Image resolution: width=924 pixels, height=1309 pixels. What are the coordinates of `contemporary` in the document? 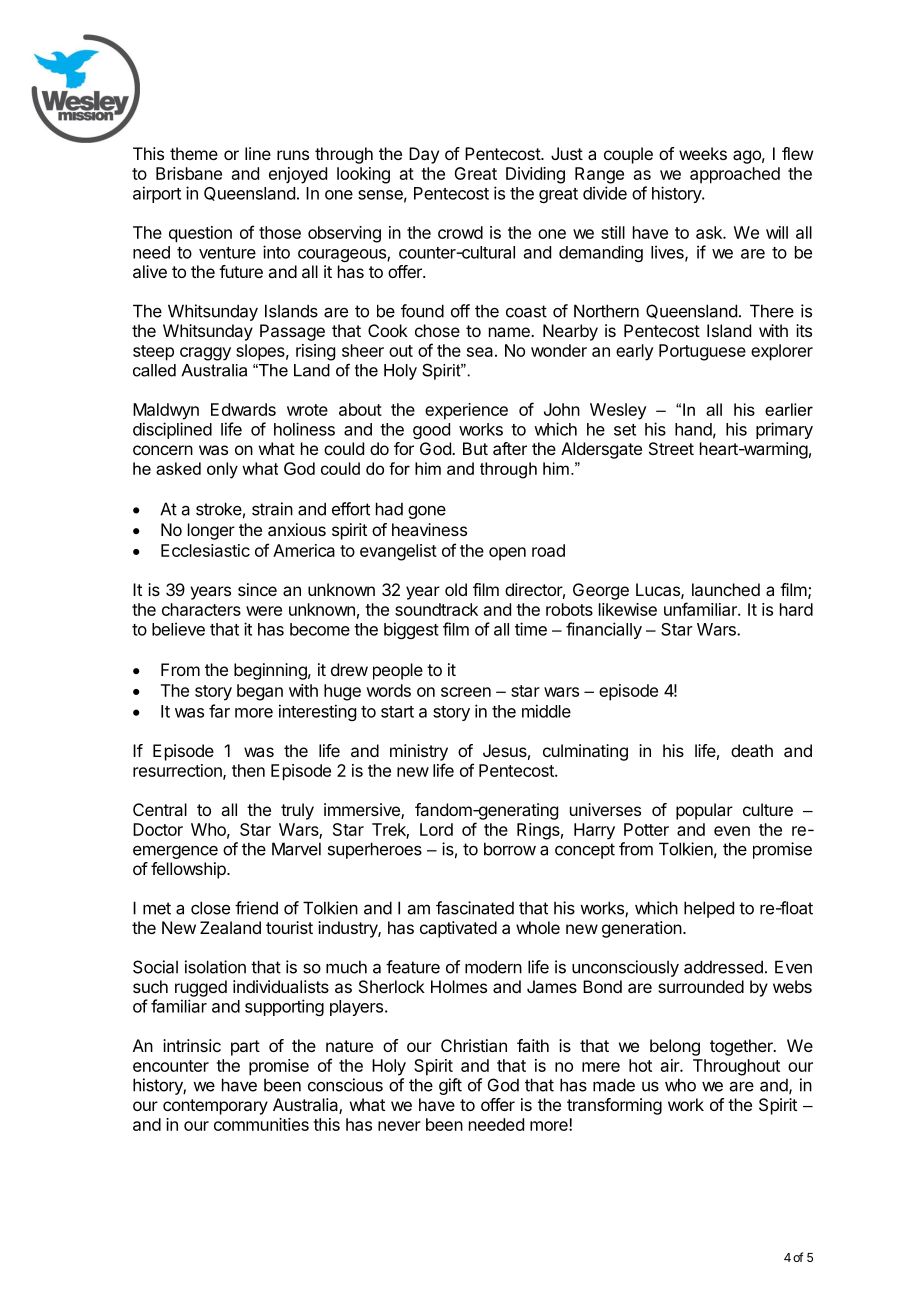 It's located at (215, 1107).
